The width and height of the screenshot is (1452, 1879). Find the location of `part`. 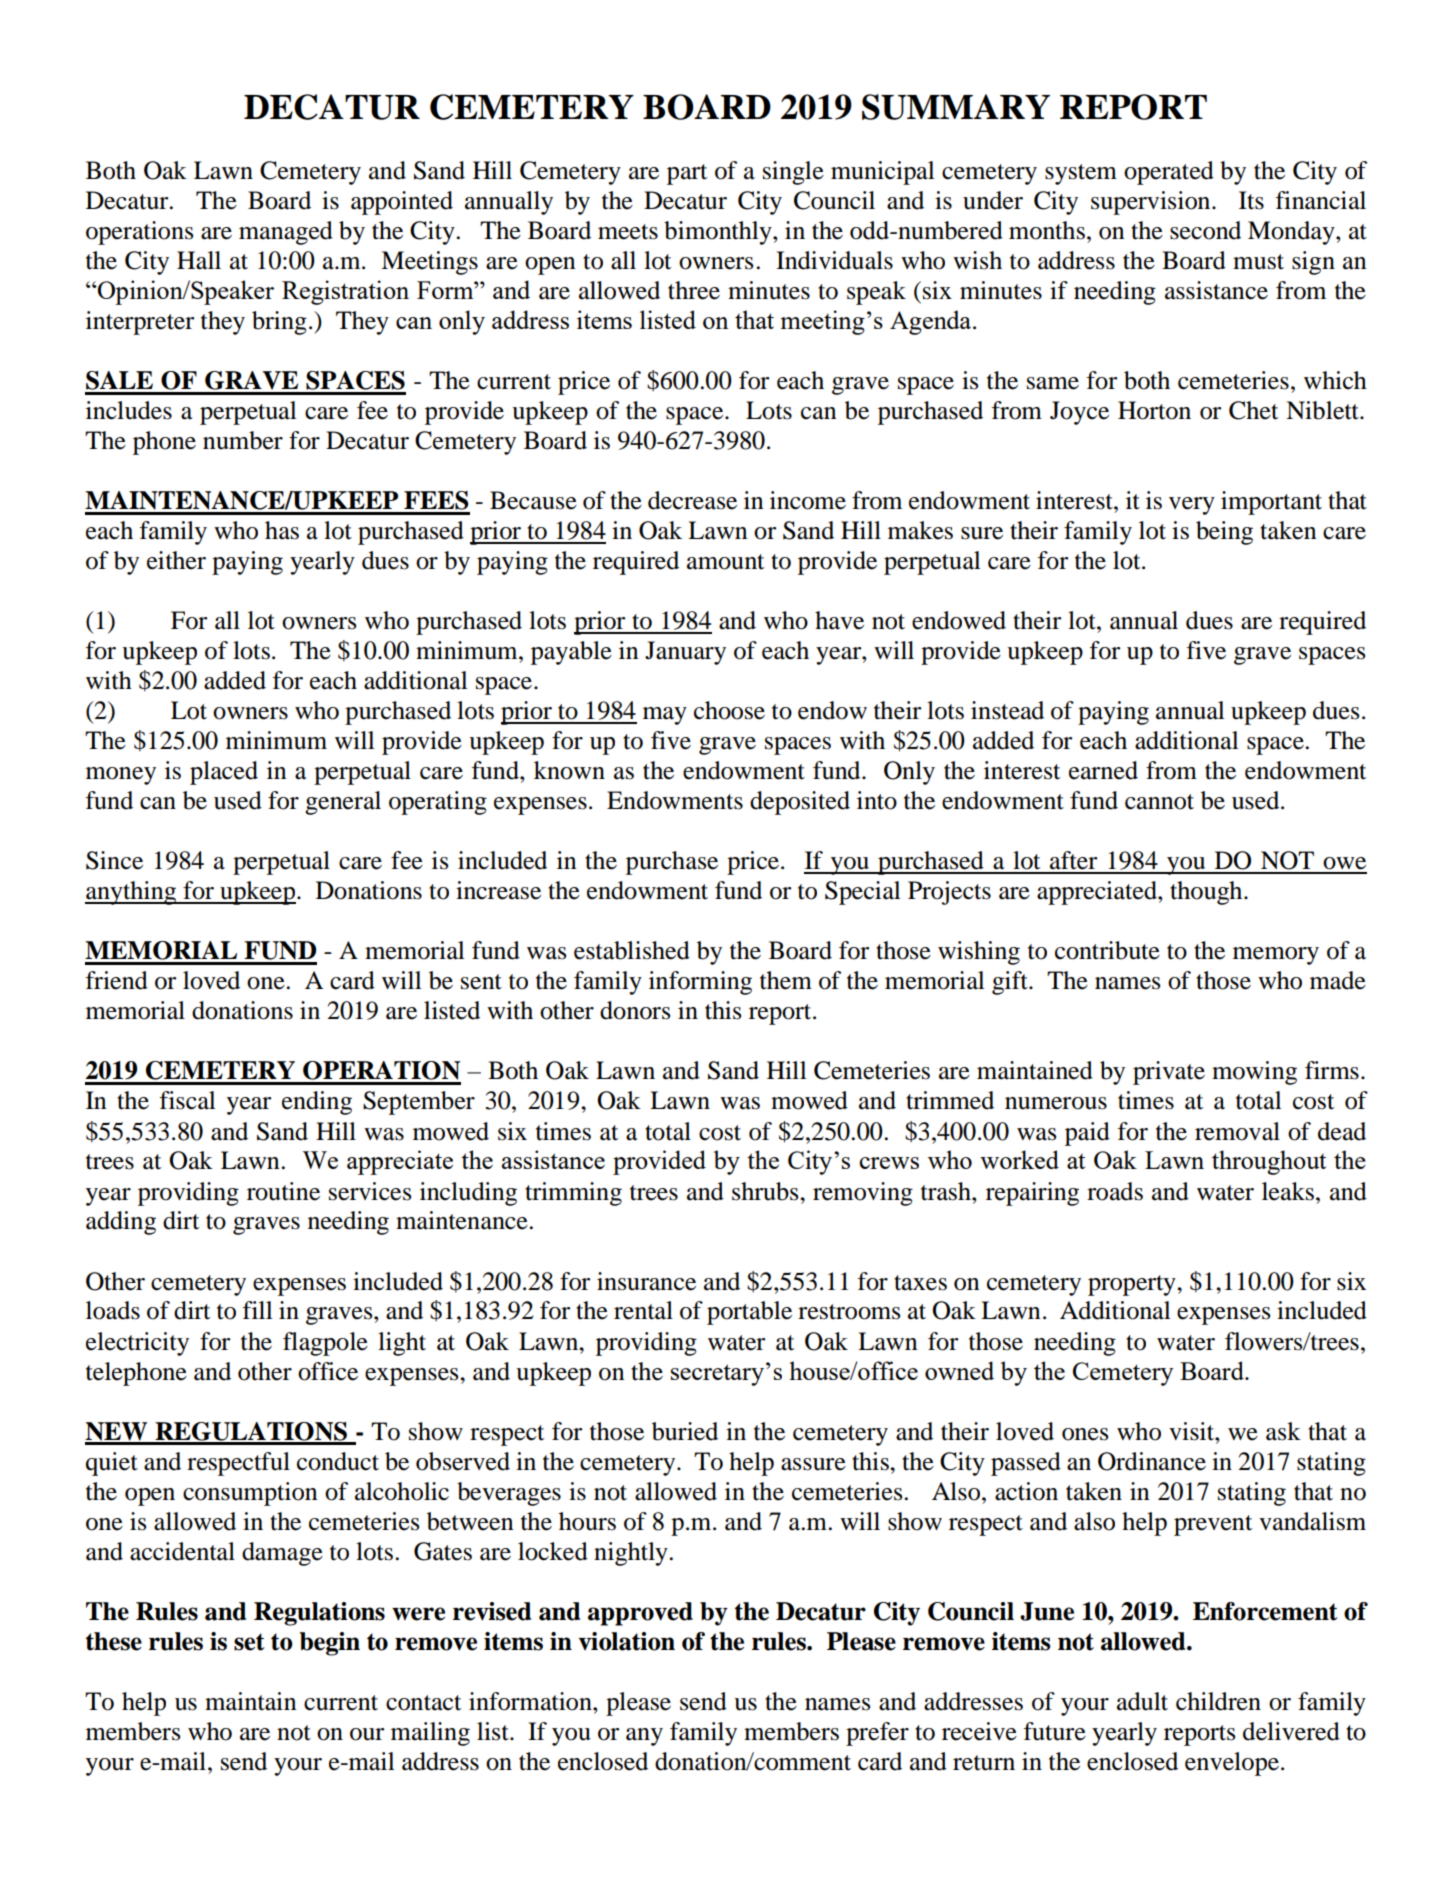

part is located at coordinates (687, 174).
